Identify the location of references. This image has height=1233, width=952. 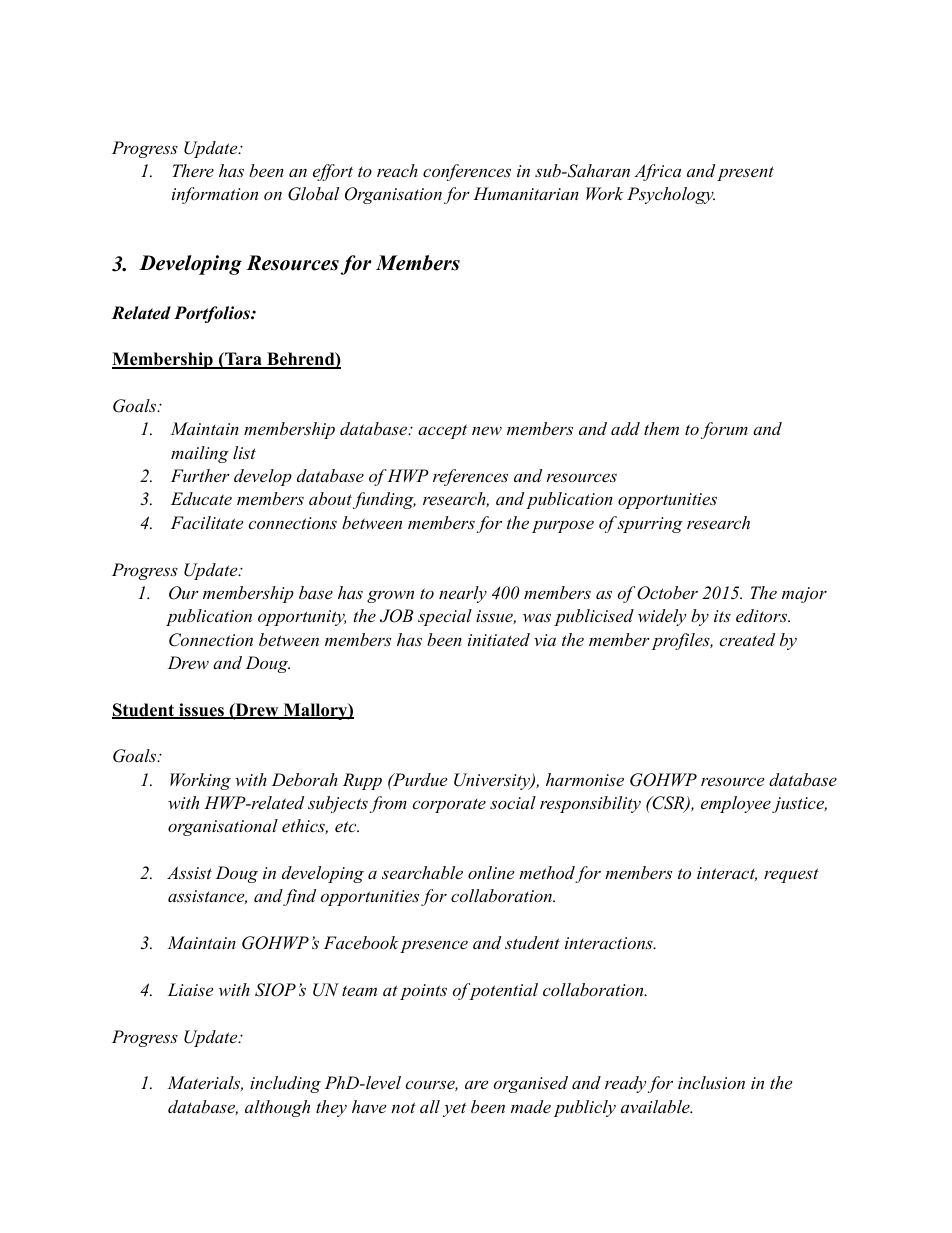
(470, 477).
